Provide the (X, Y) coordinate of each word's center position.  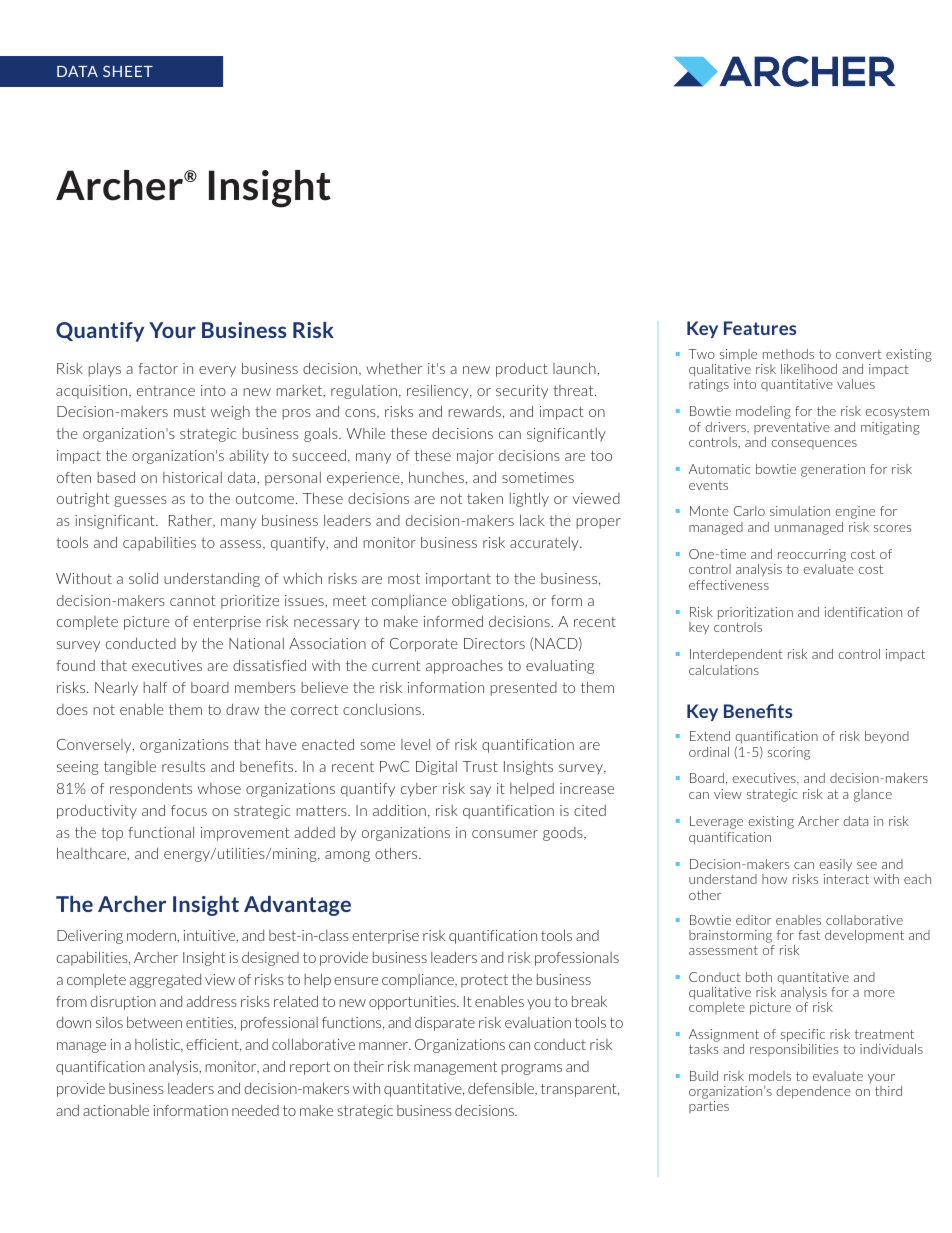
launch (574, 368)
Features (760, 328)
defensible (502, 1089)
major (475, 457)
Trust (480, 766)
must (190, 412)
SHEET (128, 71)
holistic (159, 1045)
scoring (789, 753)
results (183, 766)
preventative (792, 428)
